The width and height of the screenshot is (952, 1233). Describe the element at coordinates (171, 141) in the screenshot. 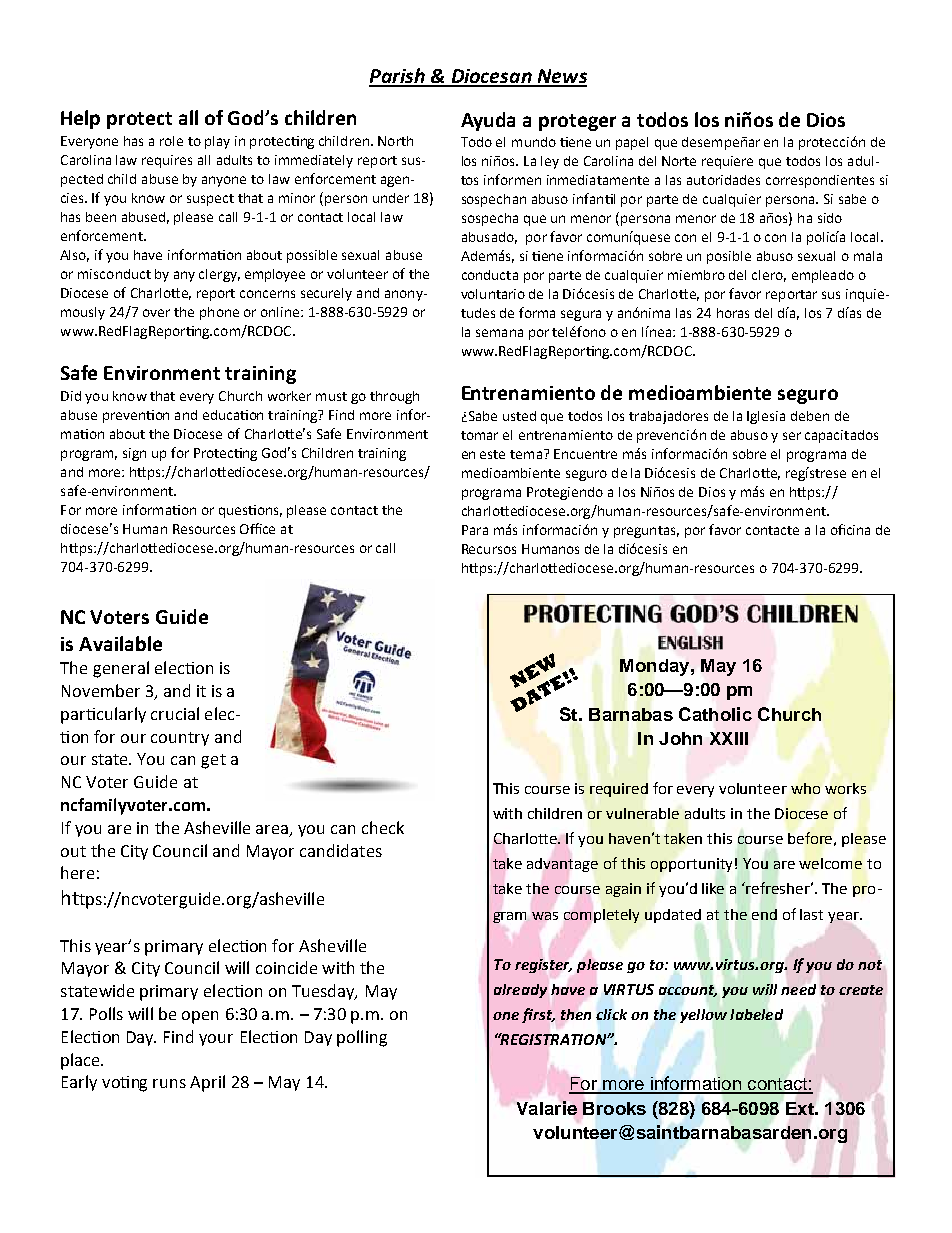

I see `role` at that location.
